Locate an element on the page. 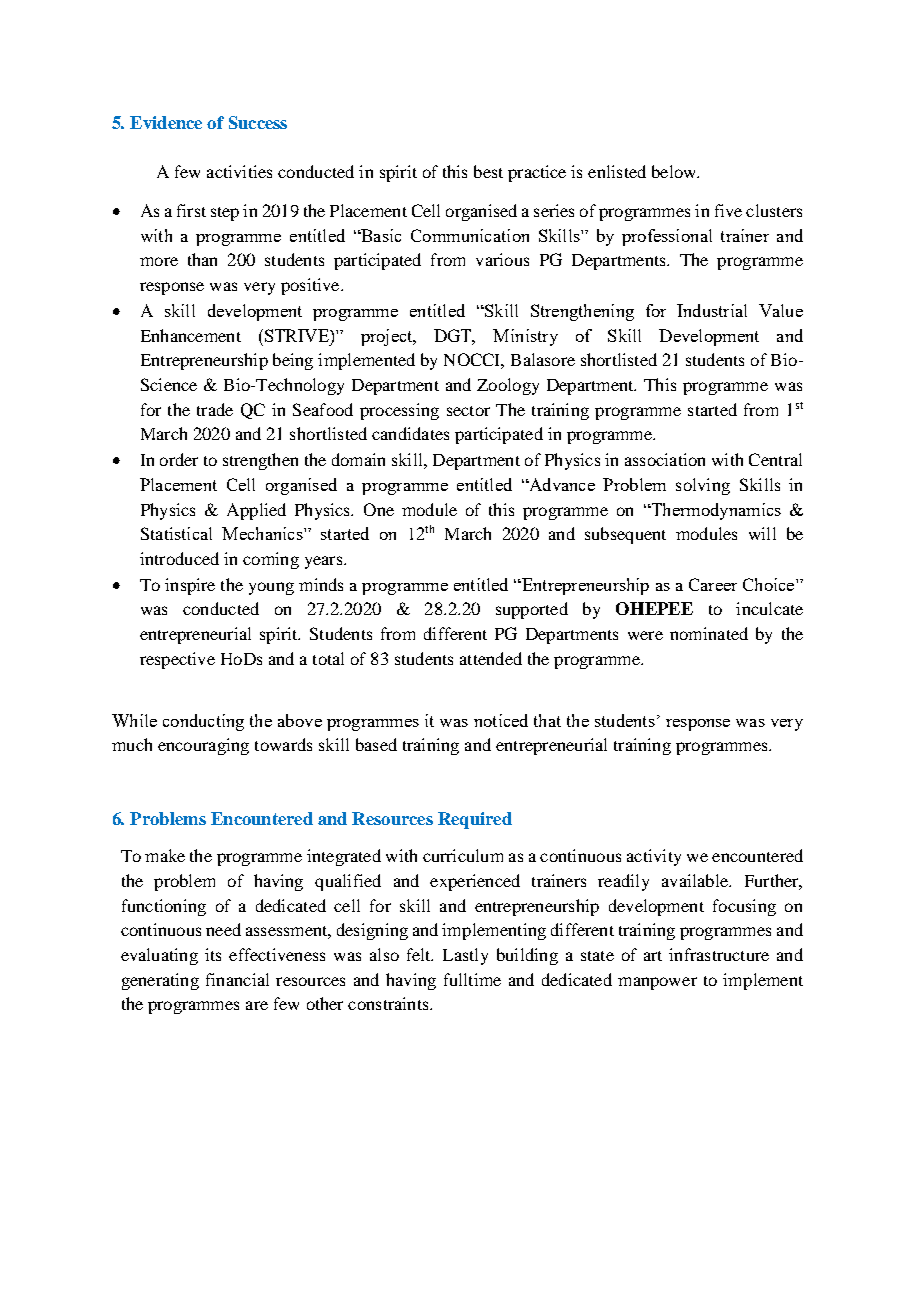 The width and height of the page is (924, 1308). activities is located at coordinates (239, 171).
